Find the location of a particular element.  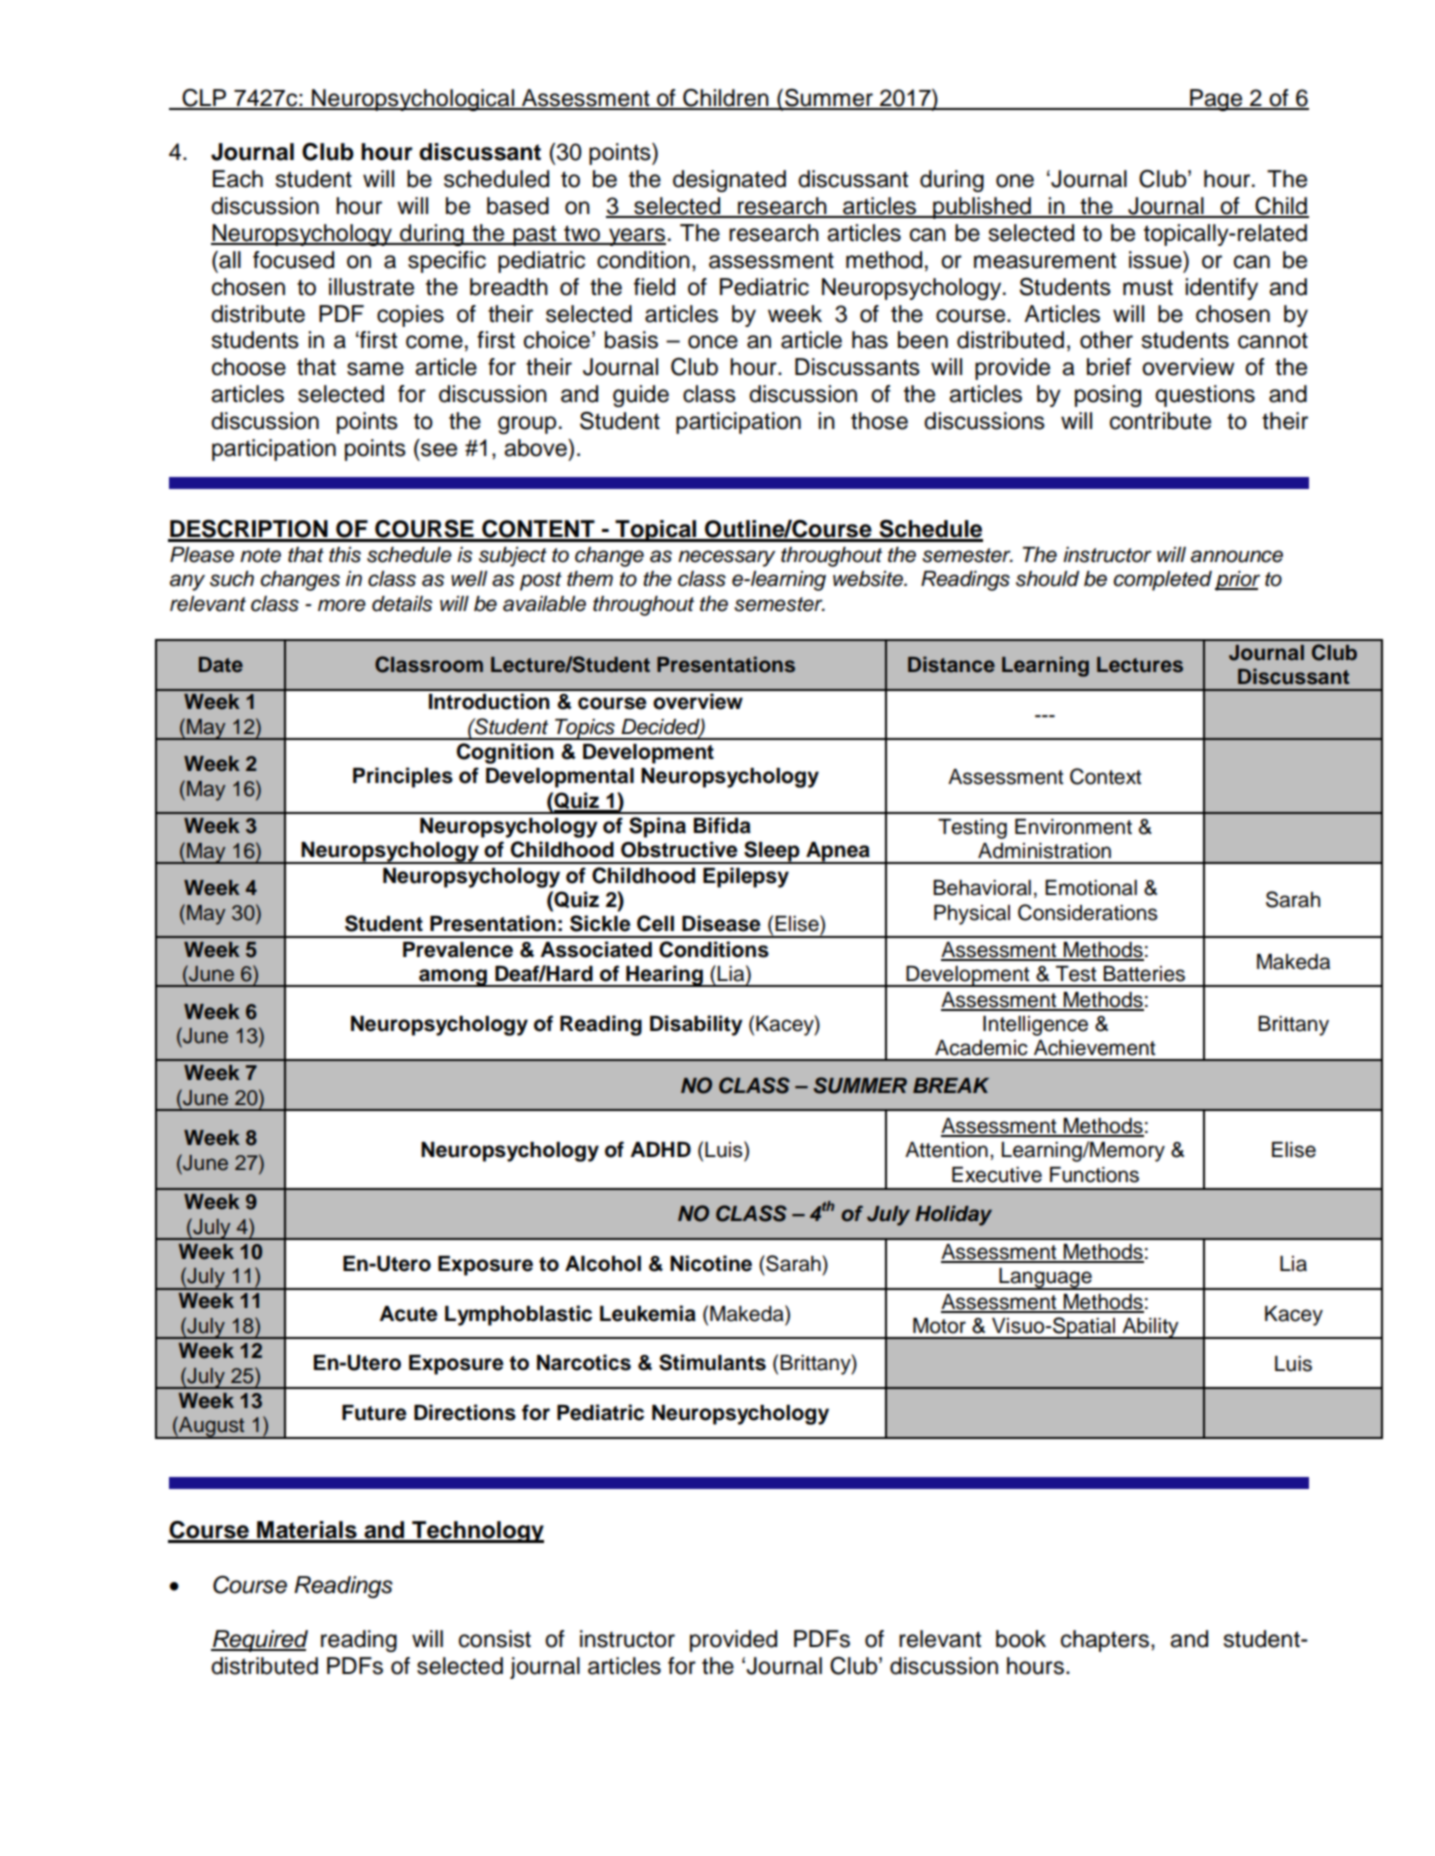

Bifida is located at coordinates (722, 825).
